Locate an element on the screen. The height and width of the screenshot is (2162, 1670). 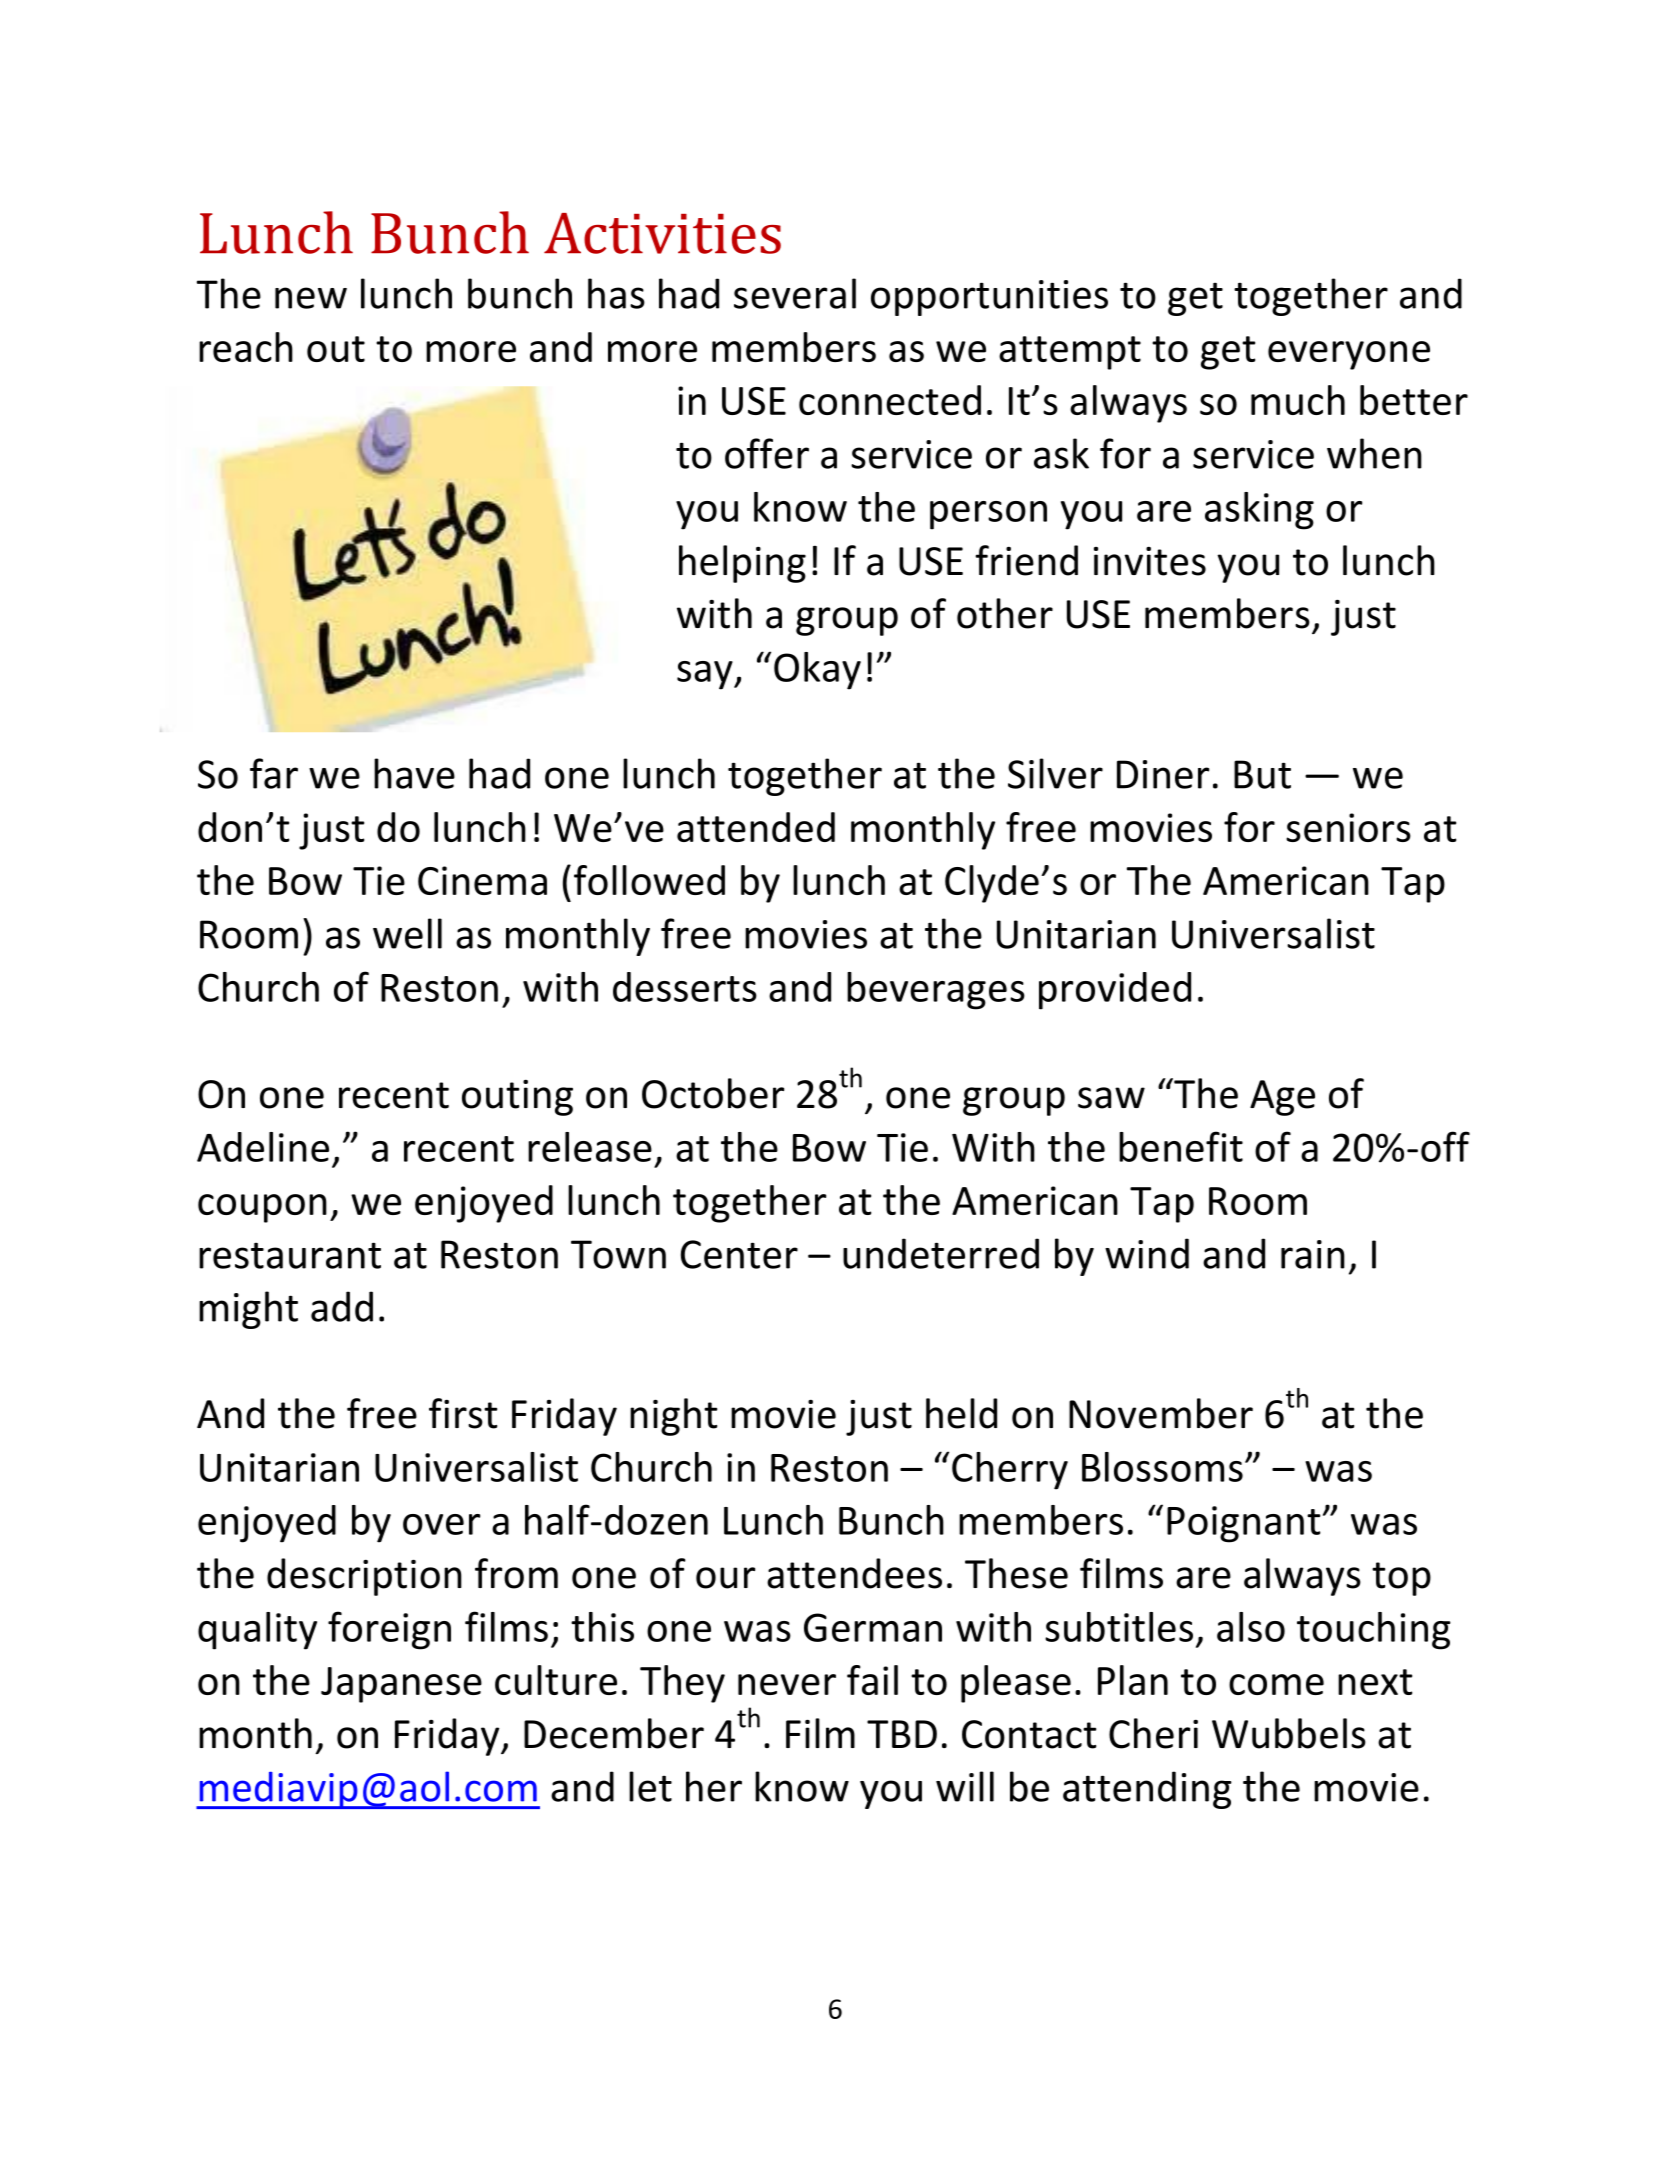
But is located at coordinates (1262, 774).
